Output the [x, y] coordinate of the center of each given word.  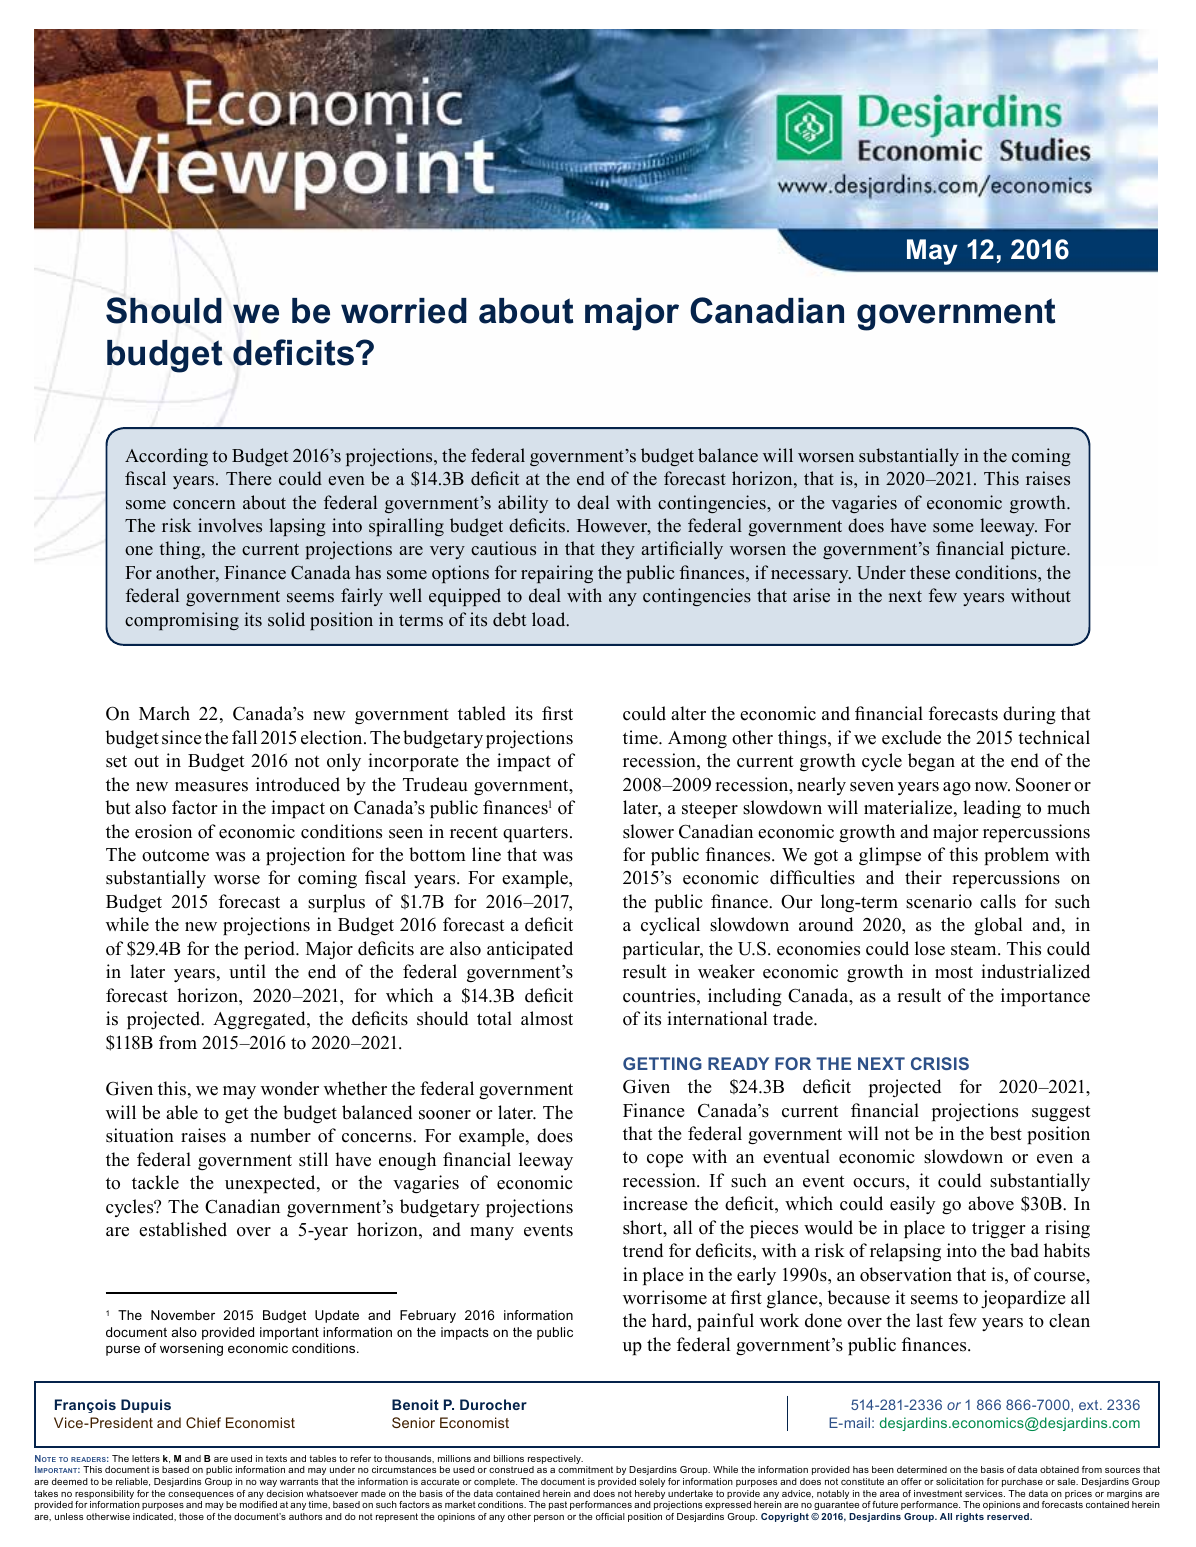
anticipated [530, 950]
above [991, 1203]
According [166, 457]
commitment [585, 1469]
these [930, 572]
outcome [175, 855]
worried [404, 311]
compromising [182, 621]
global [998, 926]
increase [655, 1203]
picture [1039, 550]
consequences [201, 1497]
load [550, 619]
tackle [155, 1182]
